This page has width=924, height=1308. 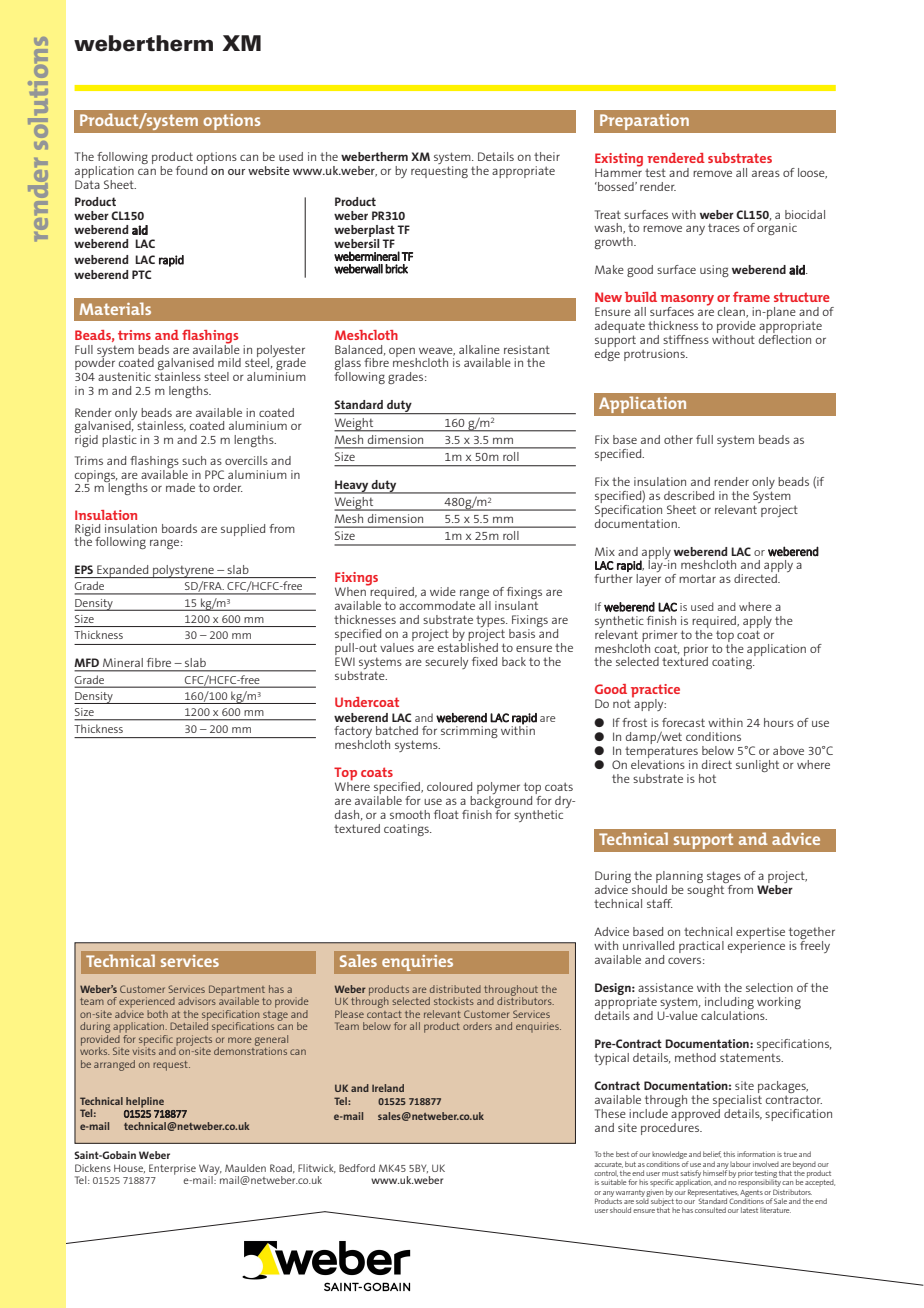 What do you see at coordinates (547, 156) in the page?
I see `their` at bounding box center [547, 156].
